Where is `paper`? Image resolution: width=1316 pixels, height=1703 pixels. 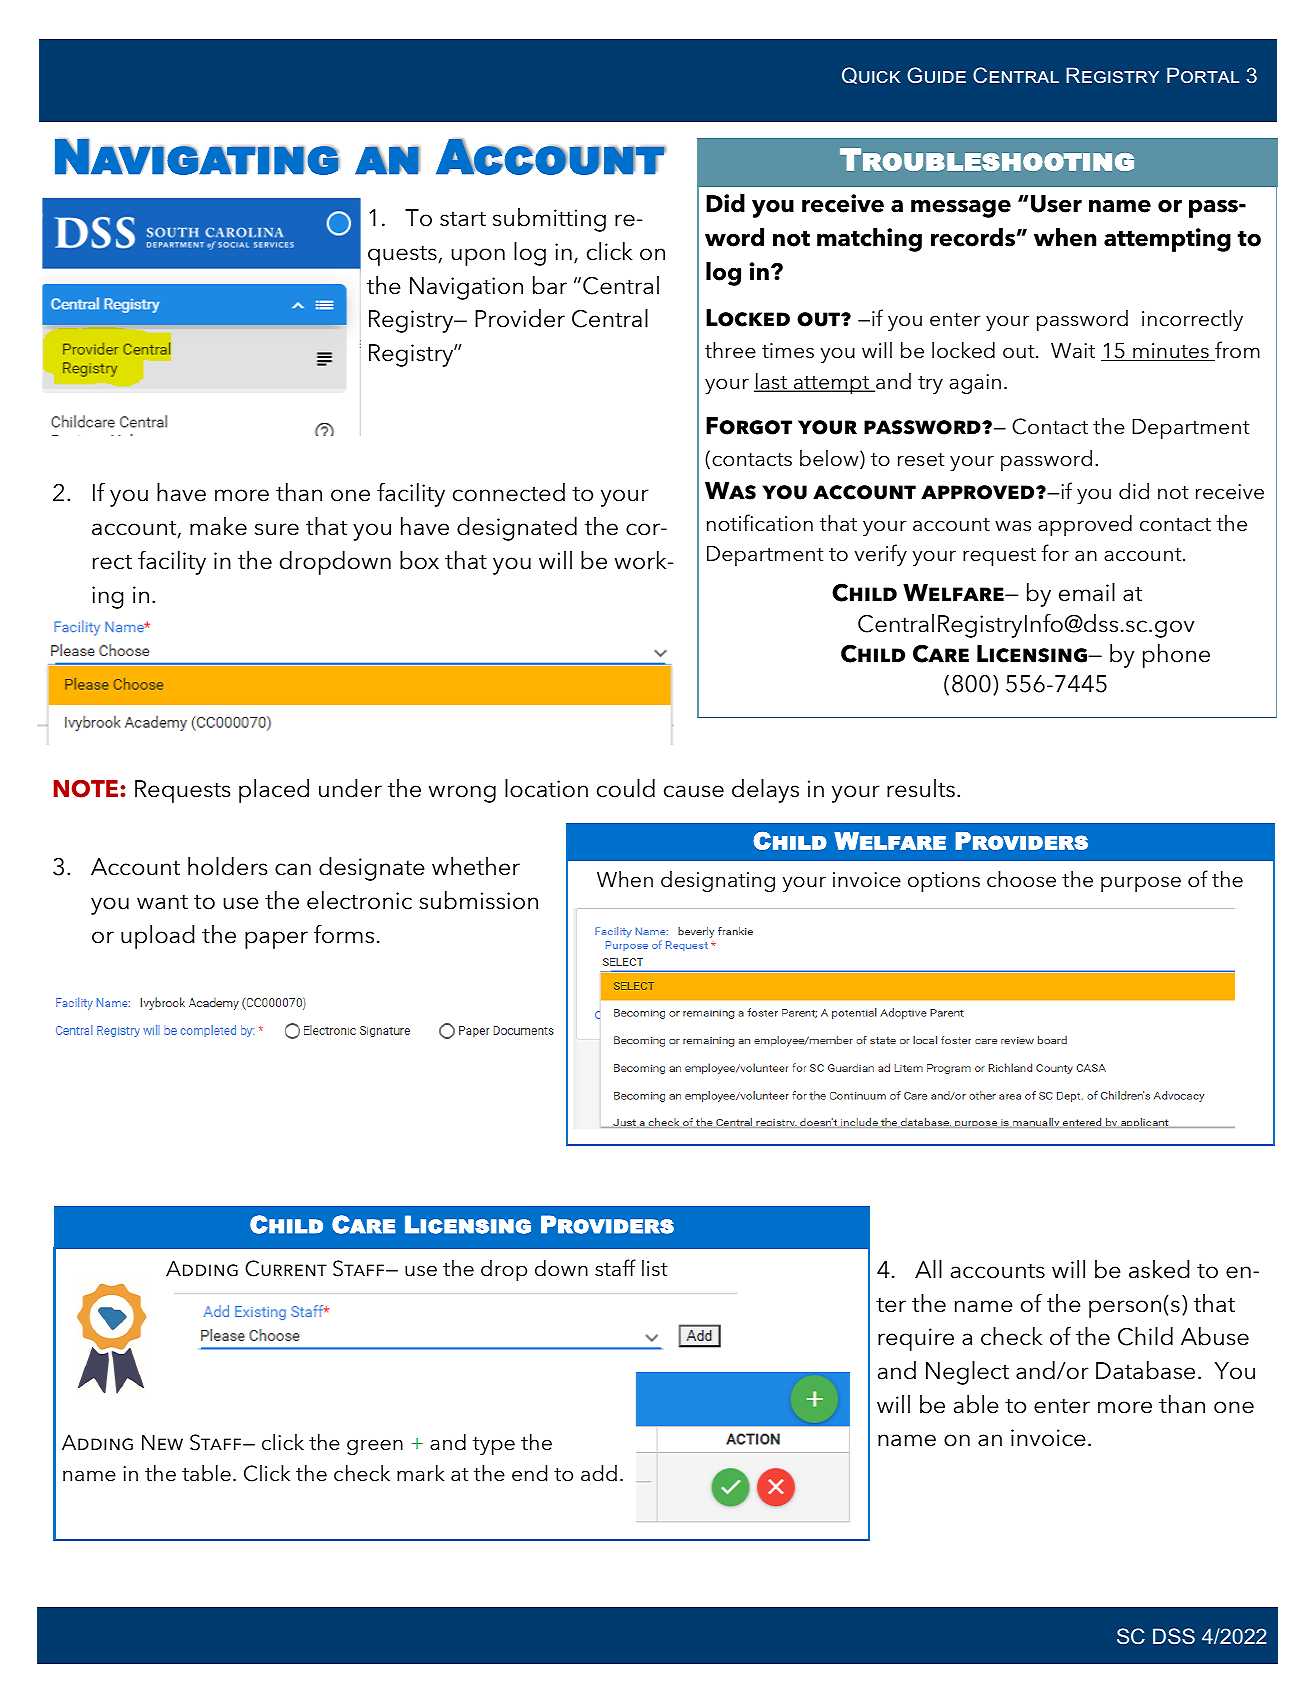
paper is located at coordinates (276, 940).
